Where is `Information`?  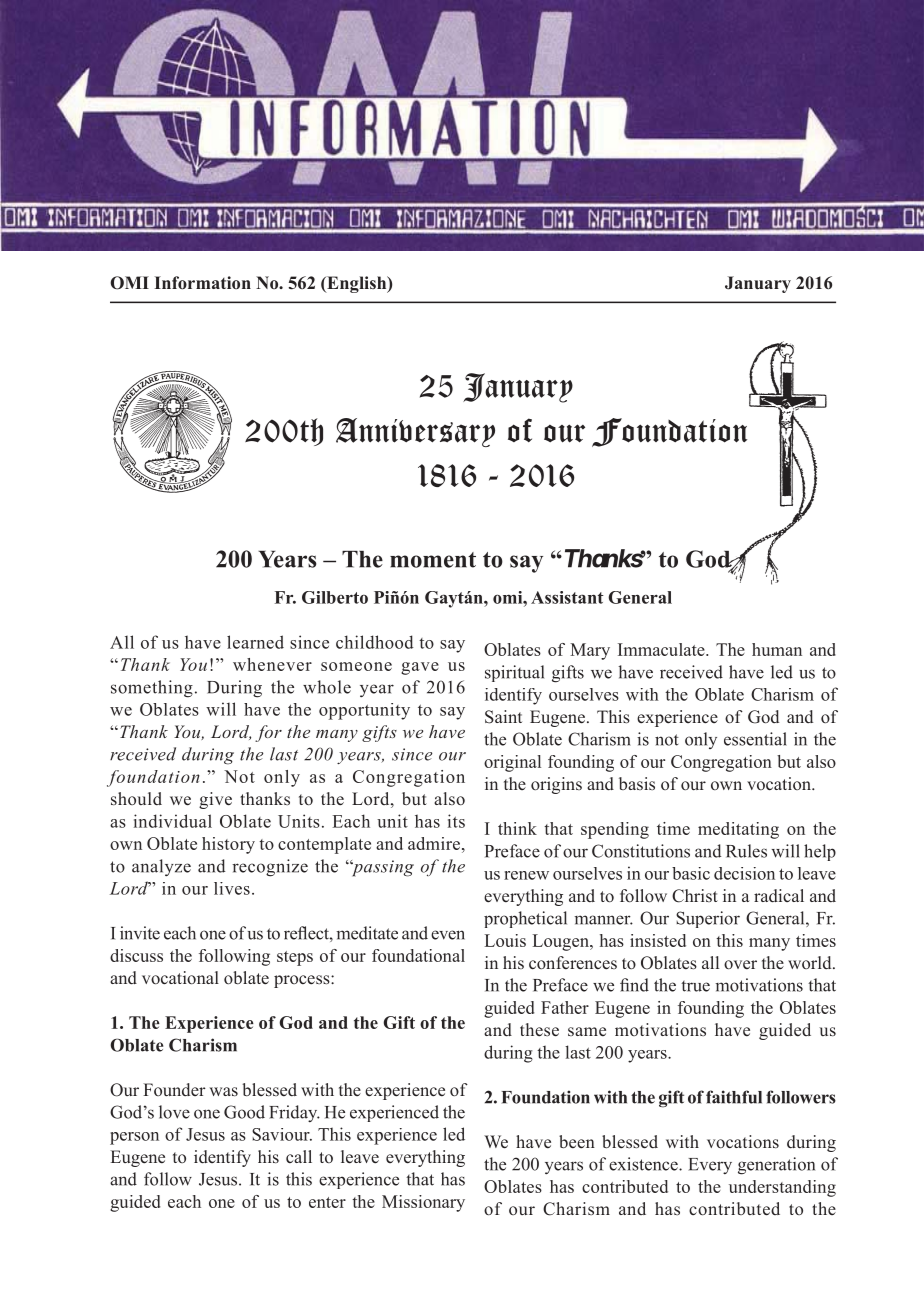 Information is located at coordinates (202, 283).
